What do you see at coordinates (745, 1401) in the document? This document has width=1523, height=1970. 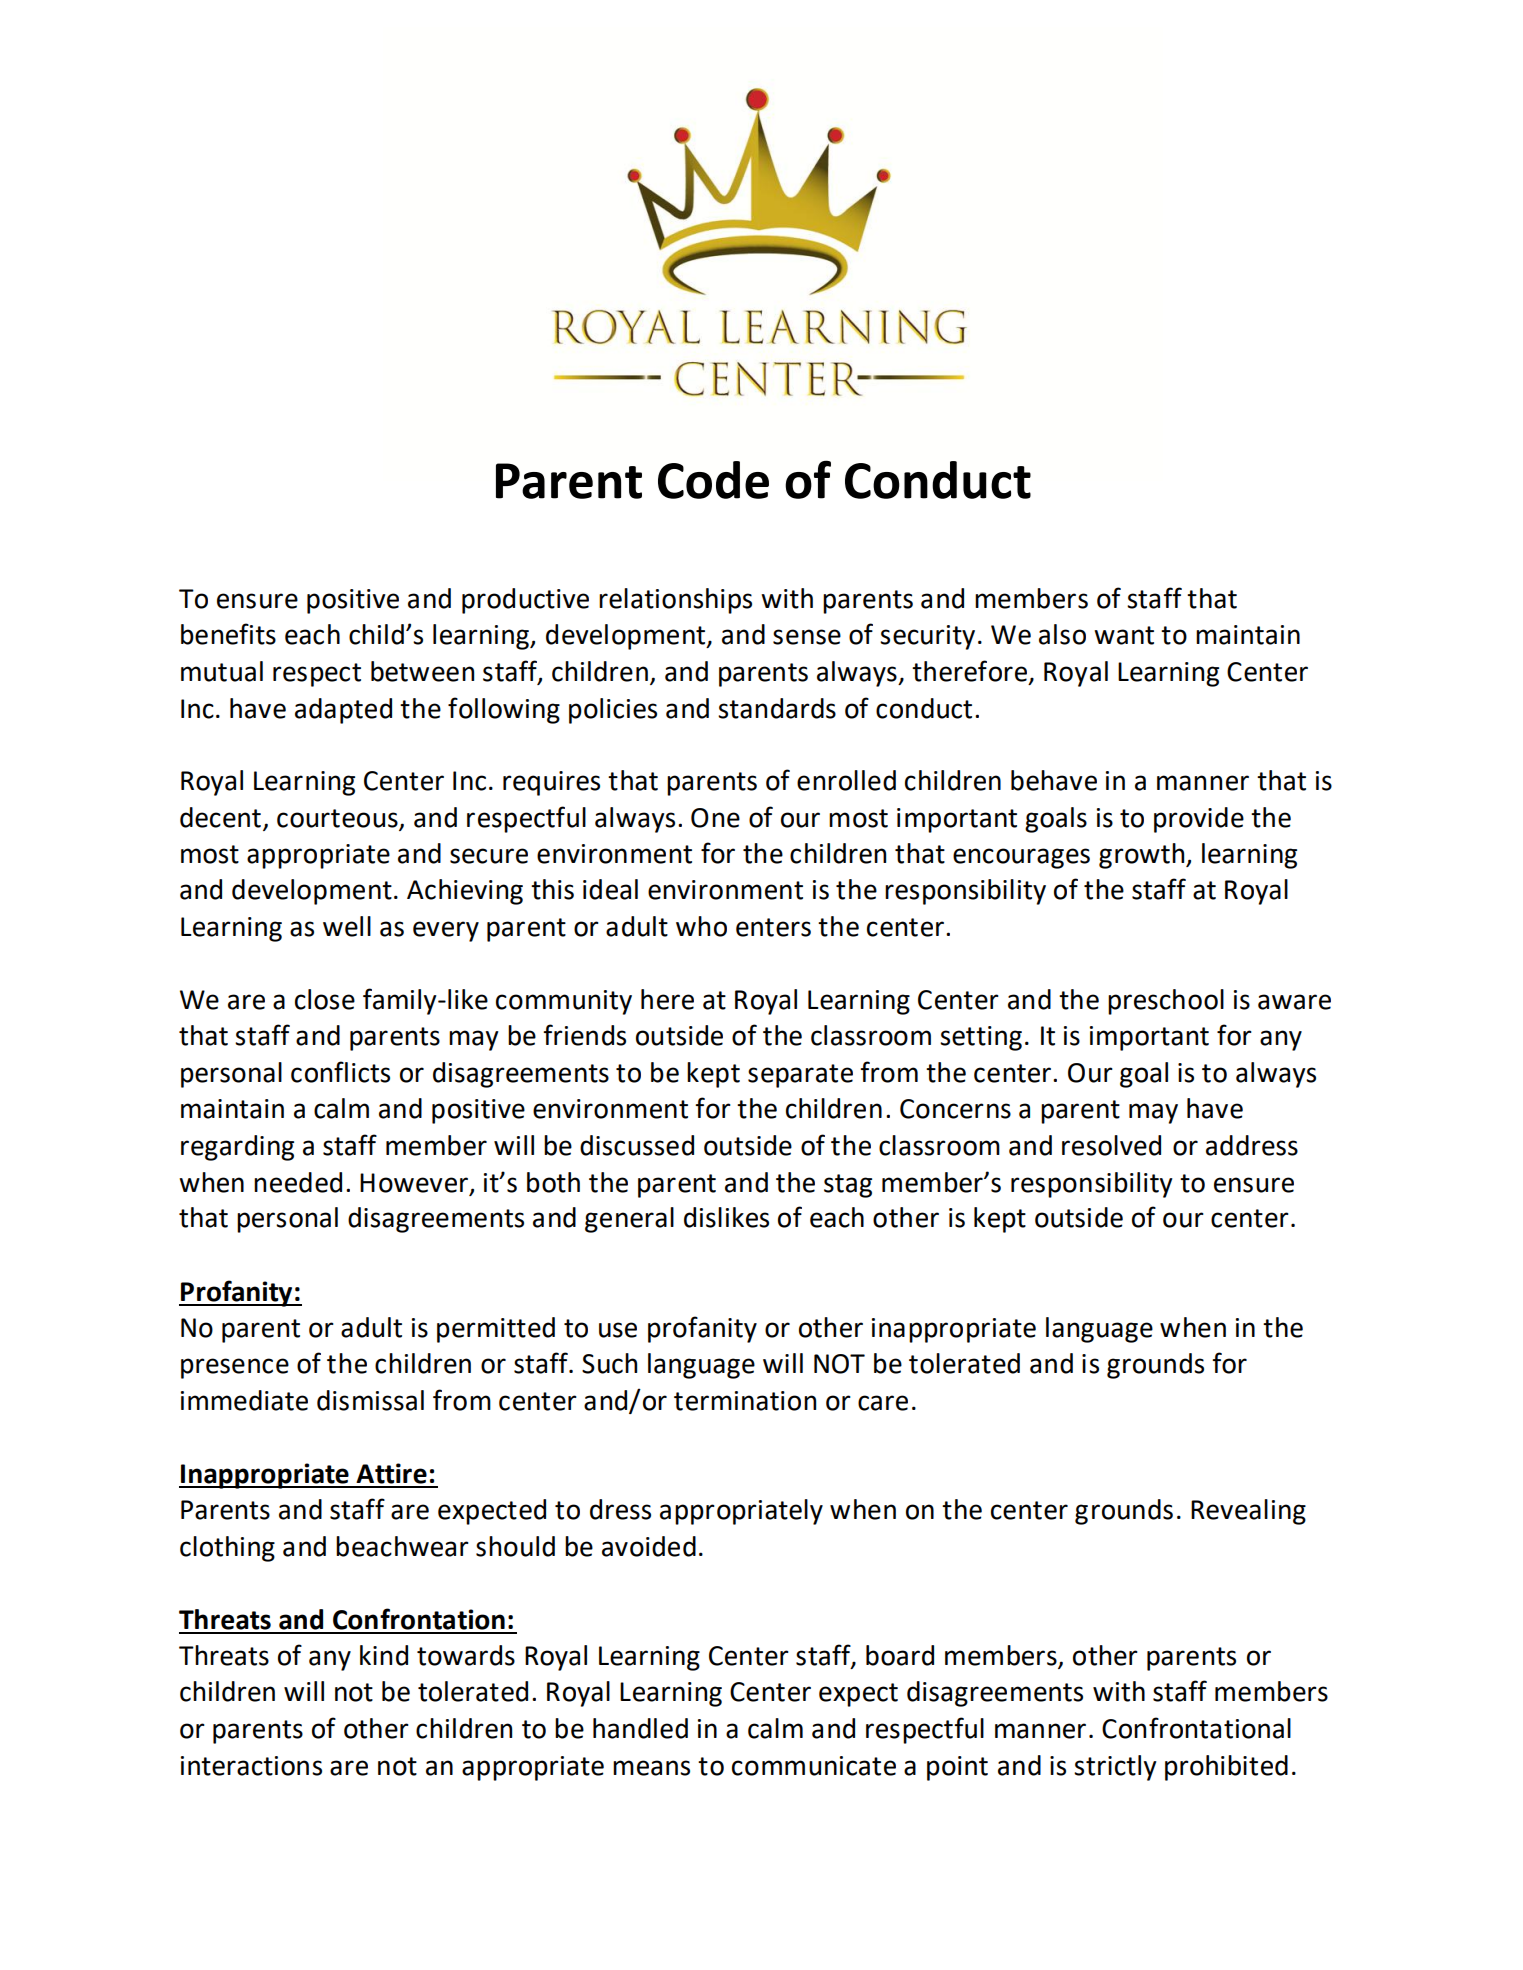 I see `termination` at bounding box center [745, 1401].
